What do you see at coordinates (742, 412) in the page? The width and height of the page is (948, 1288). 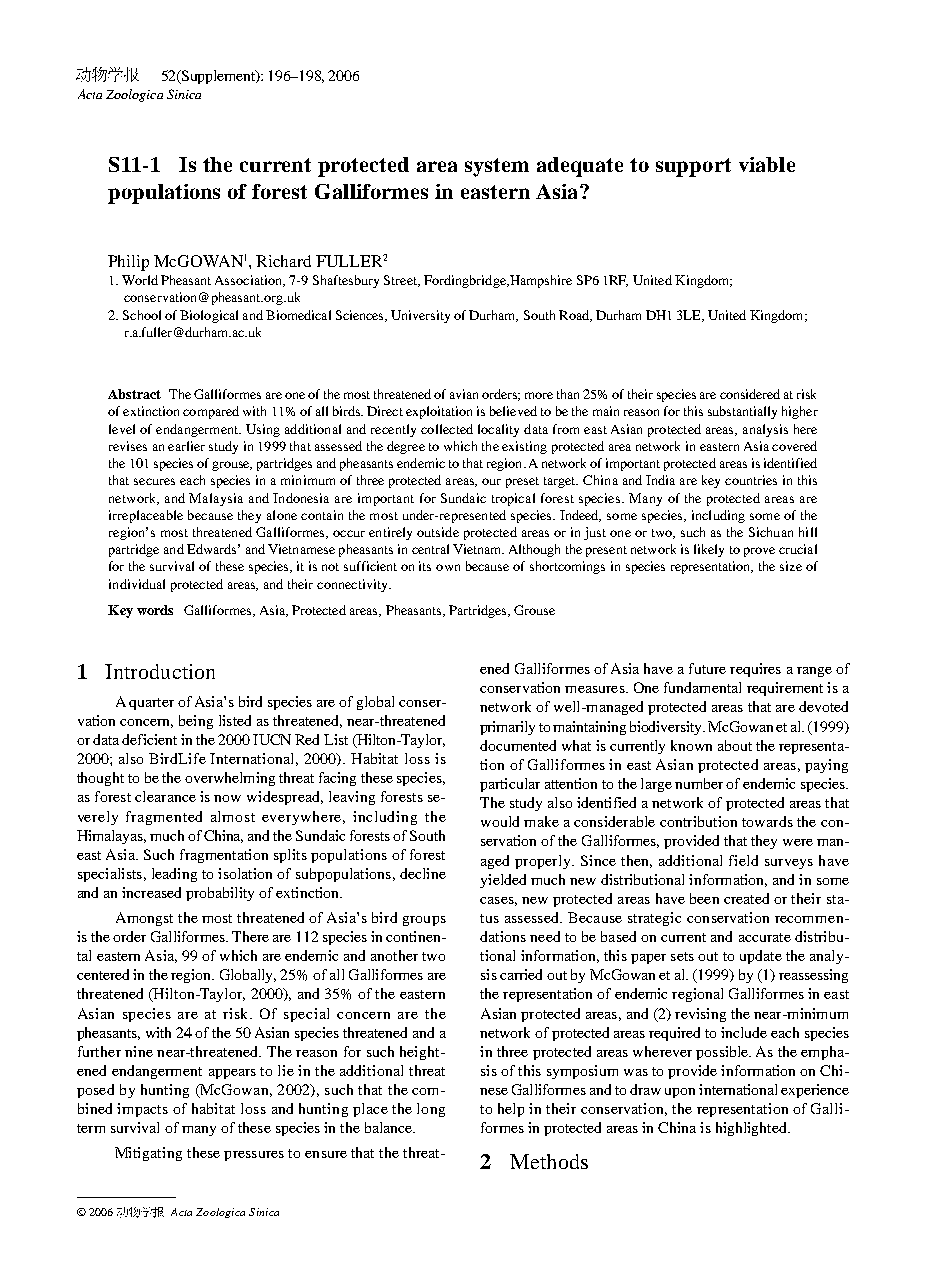 I see `substantially` at bounding box center [742, 412].
